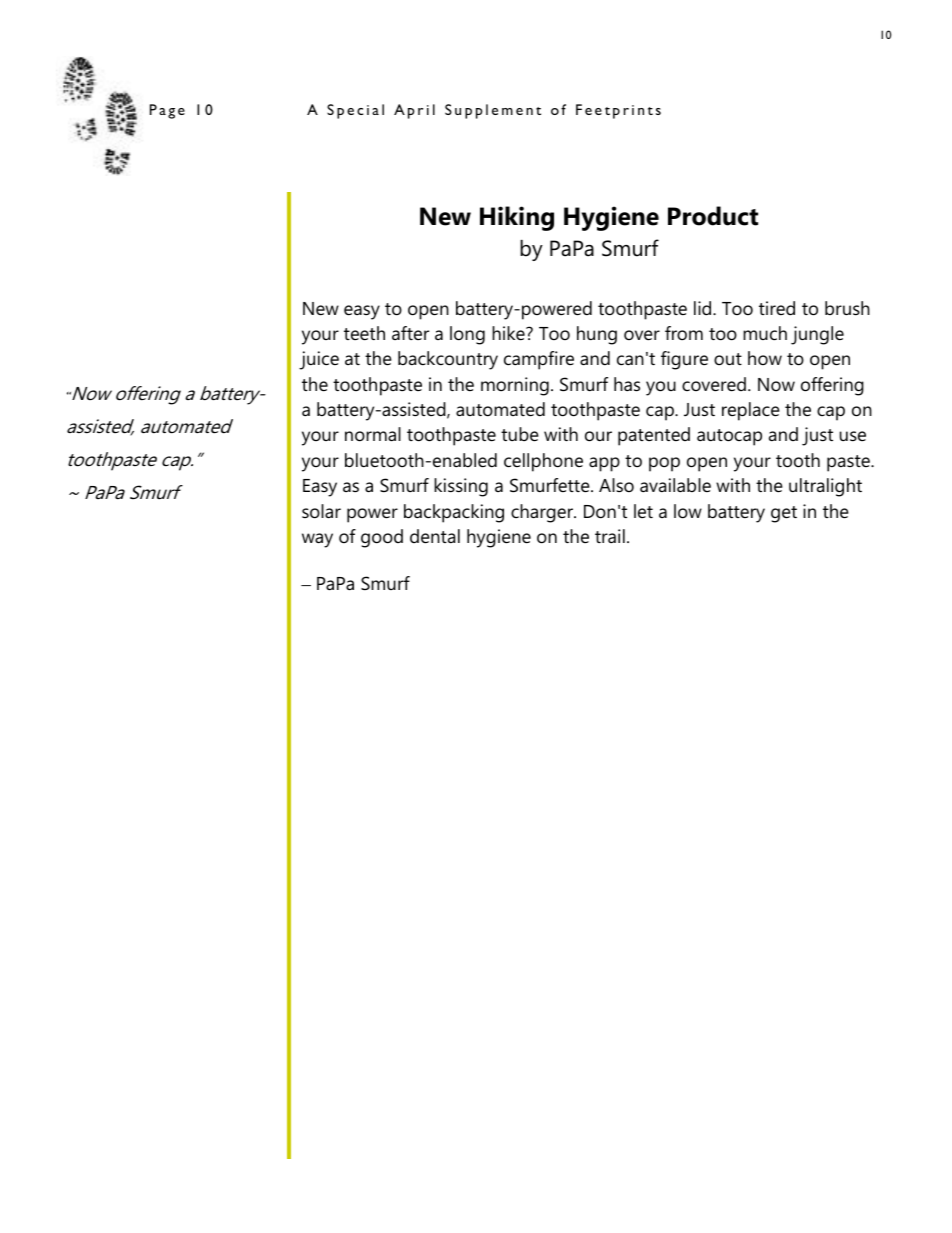 The width and height of the screenshot is (952, 1233). What do you see at coordinates (751, 411) in the screenshot?
I see `replace` at bounding box center [751, 411].
